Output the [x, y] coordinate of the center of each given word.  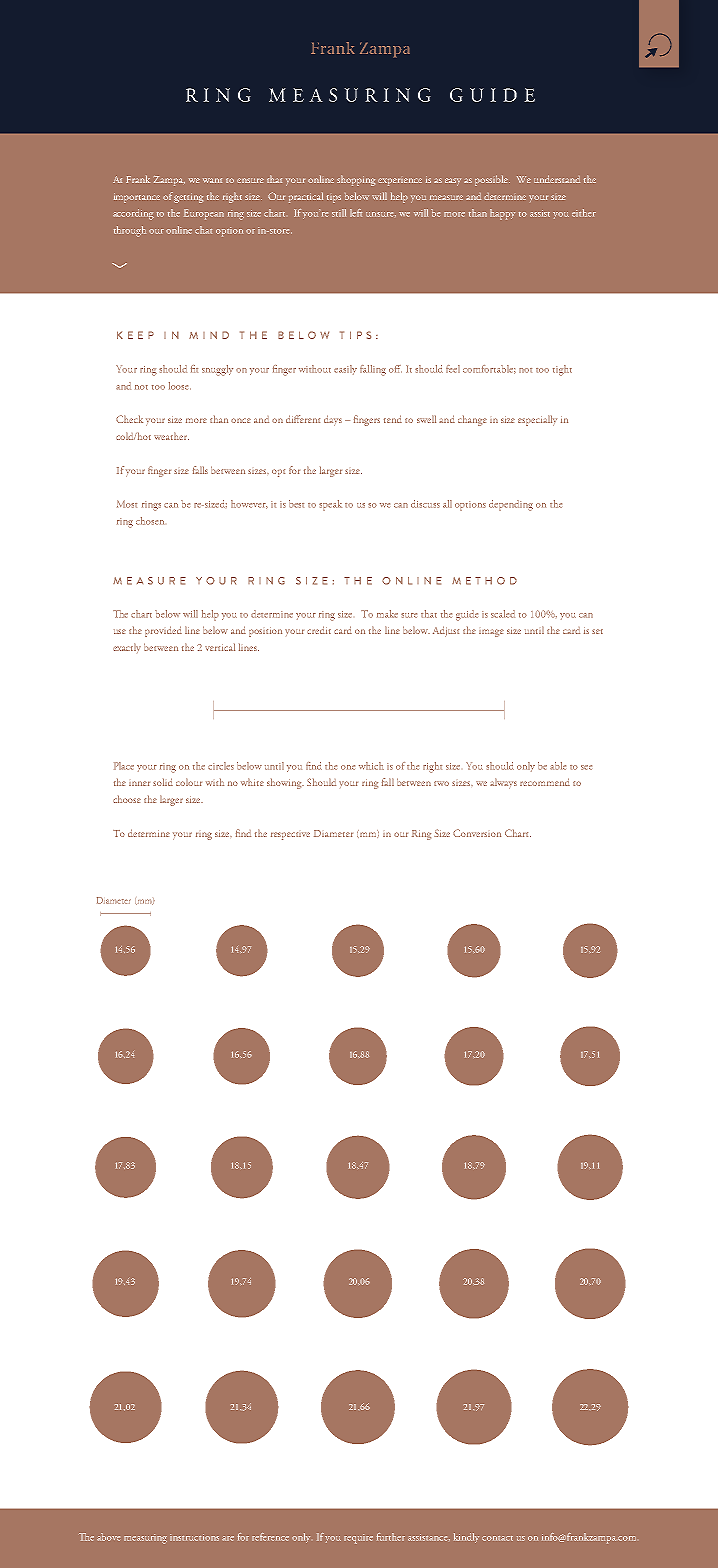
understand [557, 179]
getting [188, 198]
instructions [194, 1537]
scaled [503, 614]
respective [290, 836]
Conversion [477, 833]
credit [319, 630]
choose [127, 799]
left [356, 213]
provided [163, 631]
